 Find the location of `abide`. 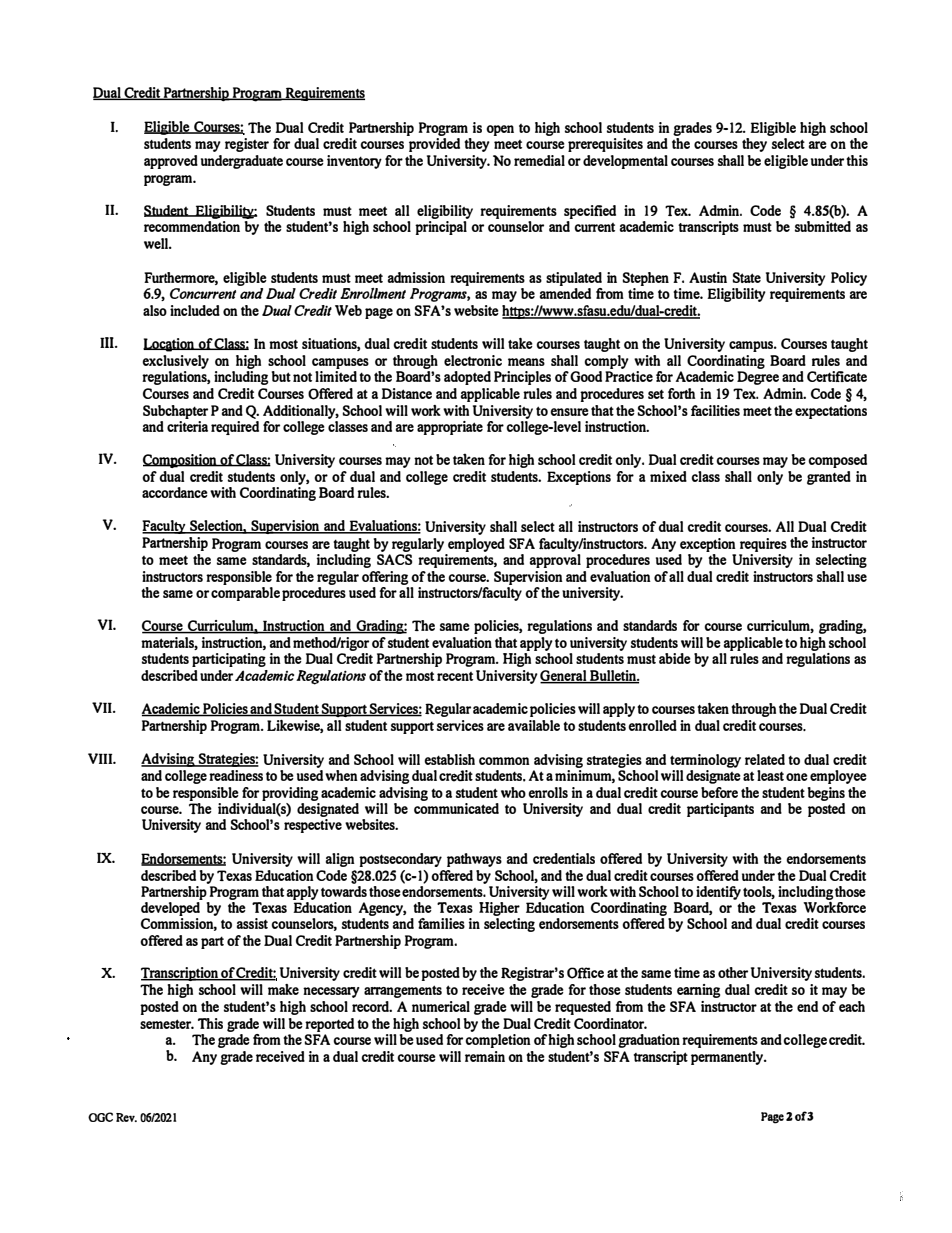

abide is located at coordinates (675, 658).
